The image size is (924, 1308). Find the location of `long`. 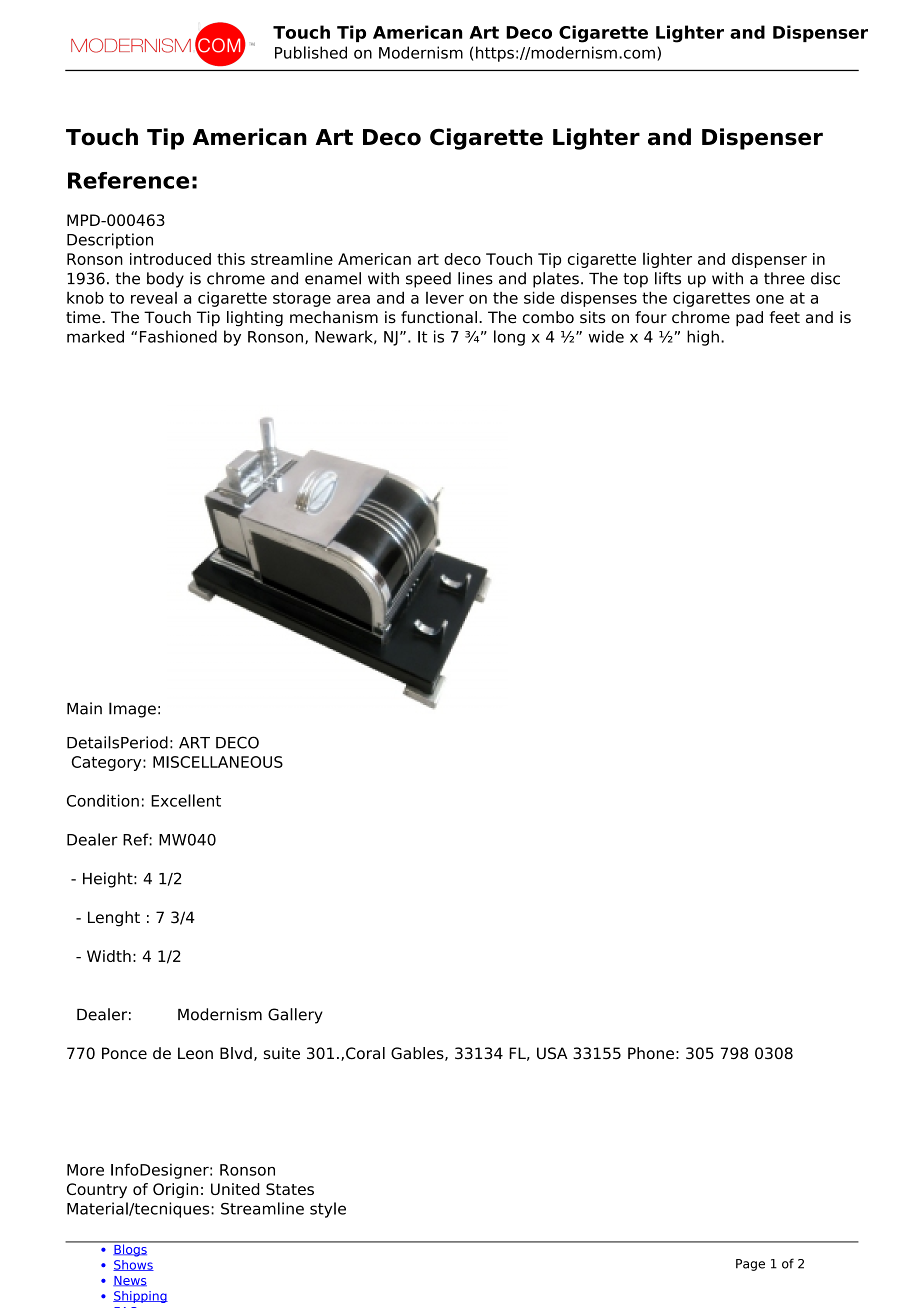

long is located at coordinates (509, 338).
